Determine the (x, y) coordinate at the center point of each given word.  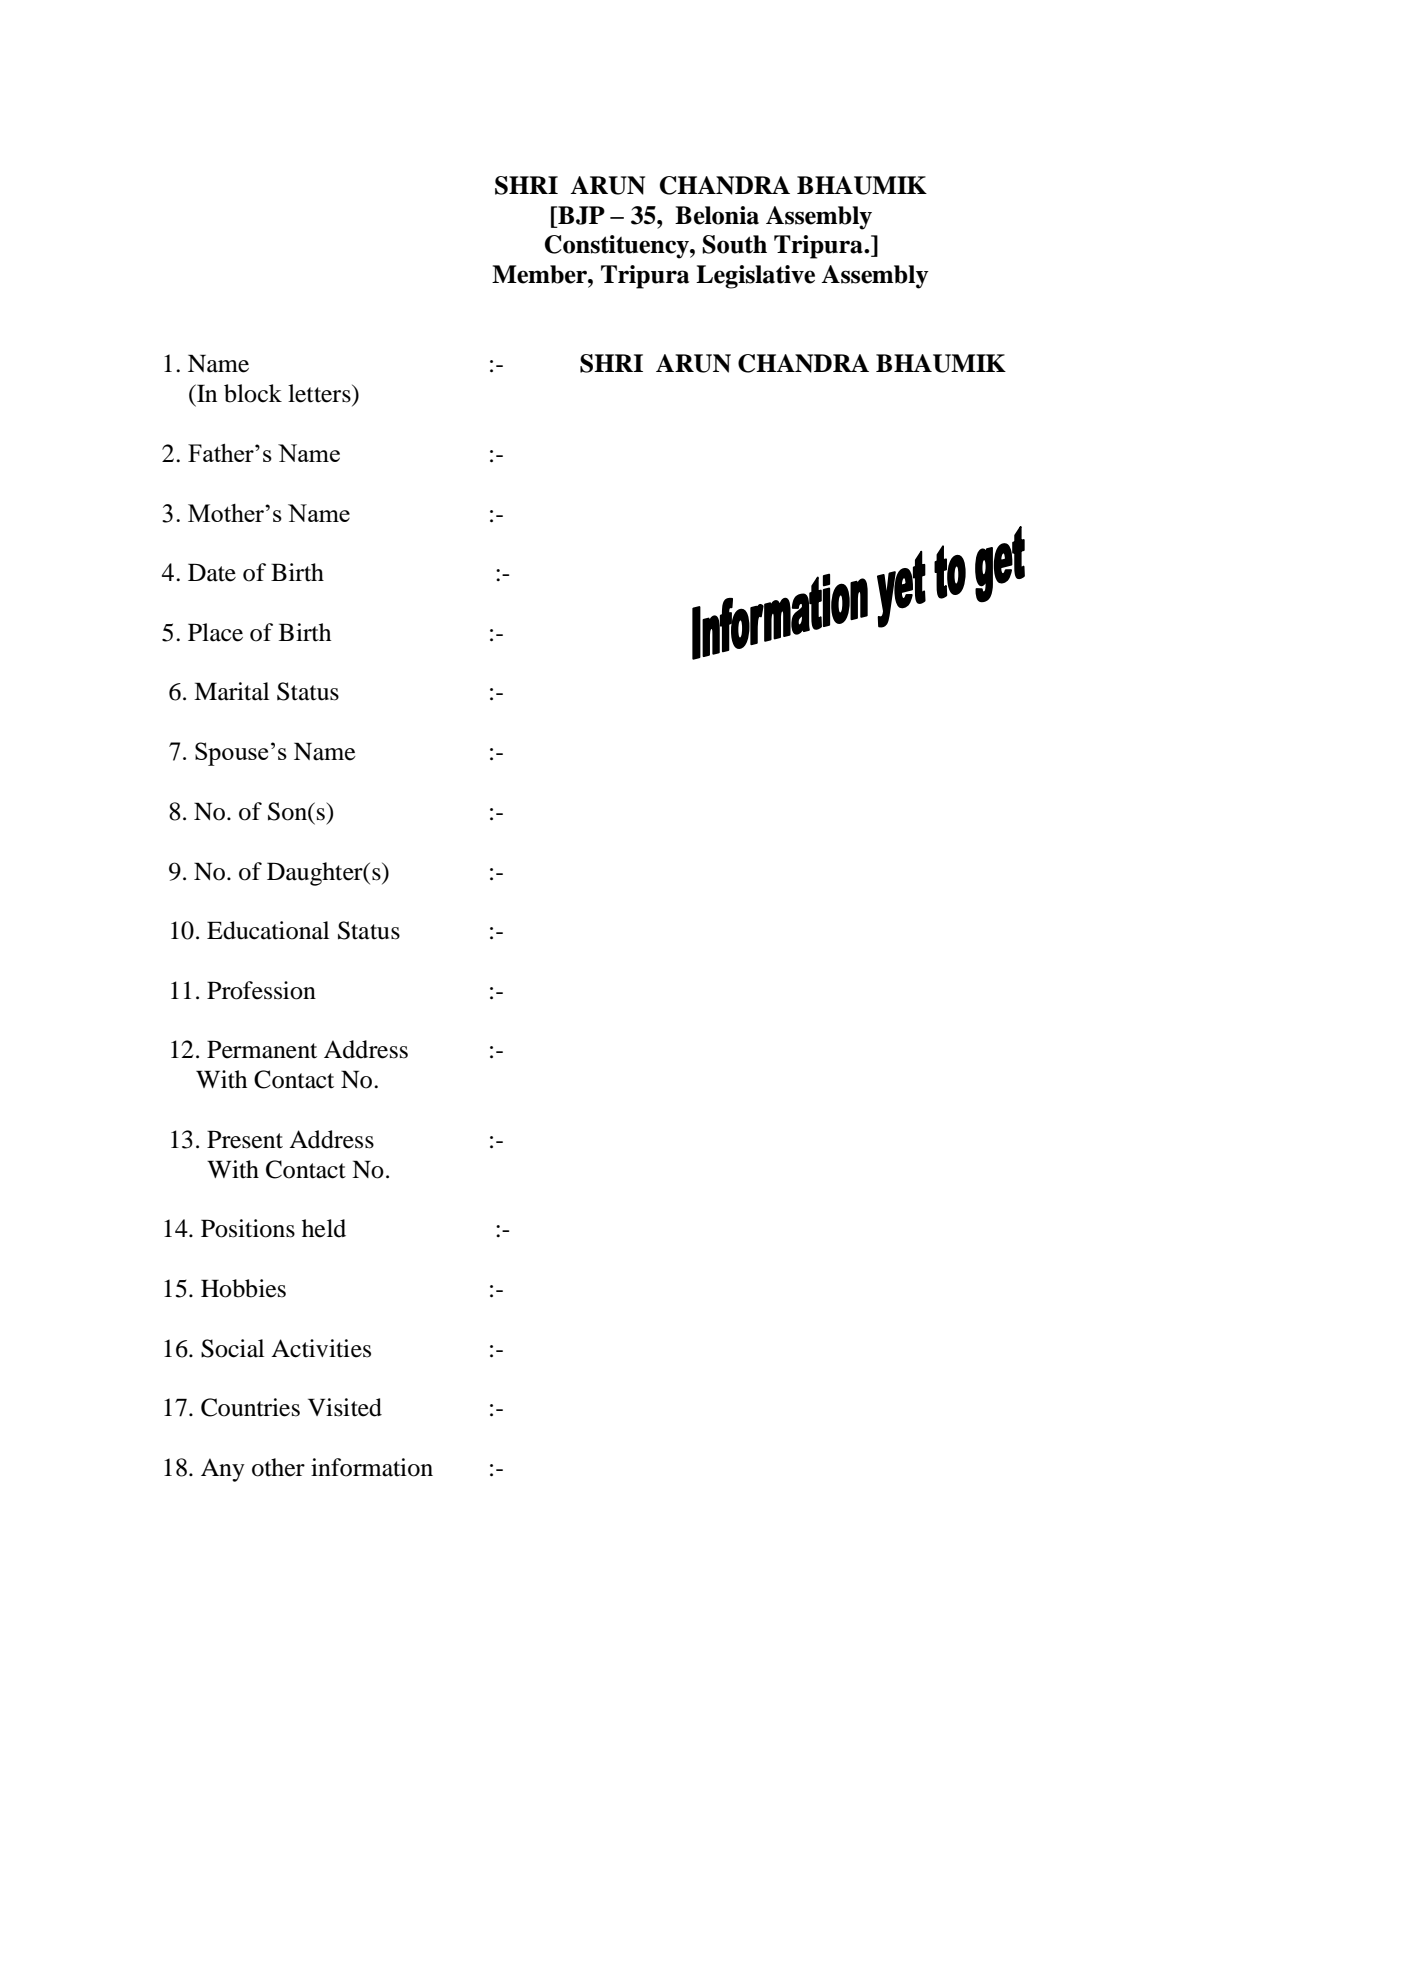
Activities (321, 1348)
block (253, 393)
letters (320, 393)
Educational (268, 930)
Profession (261, 990)
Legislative (755, 277)
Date (212, 572)
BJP (580, 215)
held (324, 1228)
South (734, 244)
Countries (250, 1407)
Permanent (262, 1049)
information (372, 1467)
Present (245, 1139)
